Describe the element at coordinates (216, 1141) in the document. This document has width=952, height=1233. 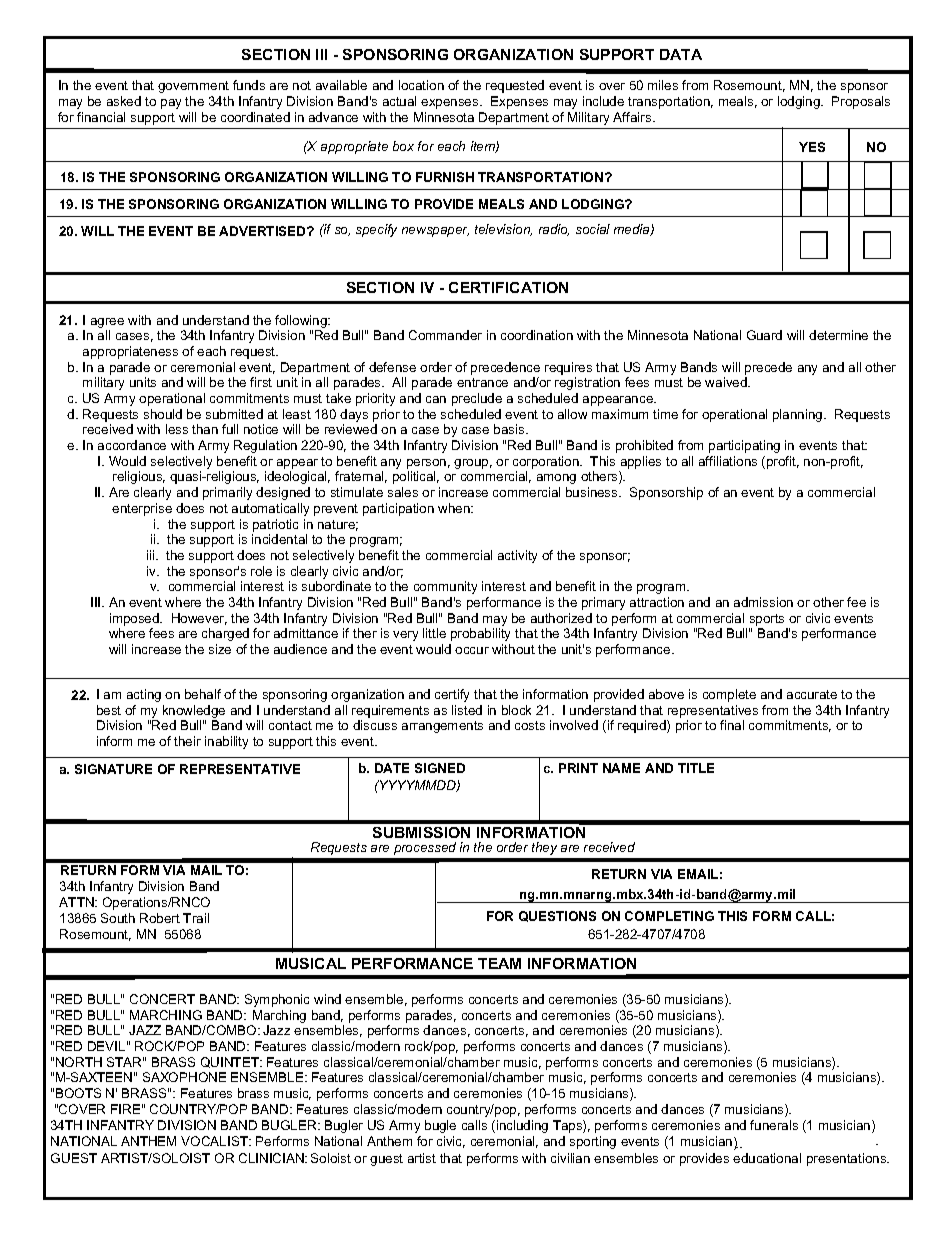
I see `VOCALIST` at that location.
